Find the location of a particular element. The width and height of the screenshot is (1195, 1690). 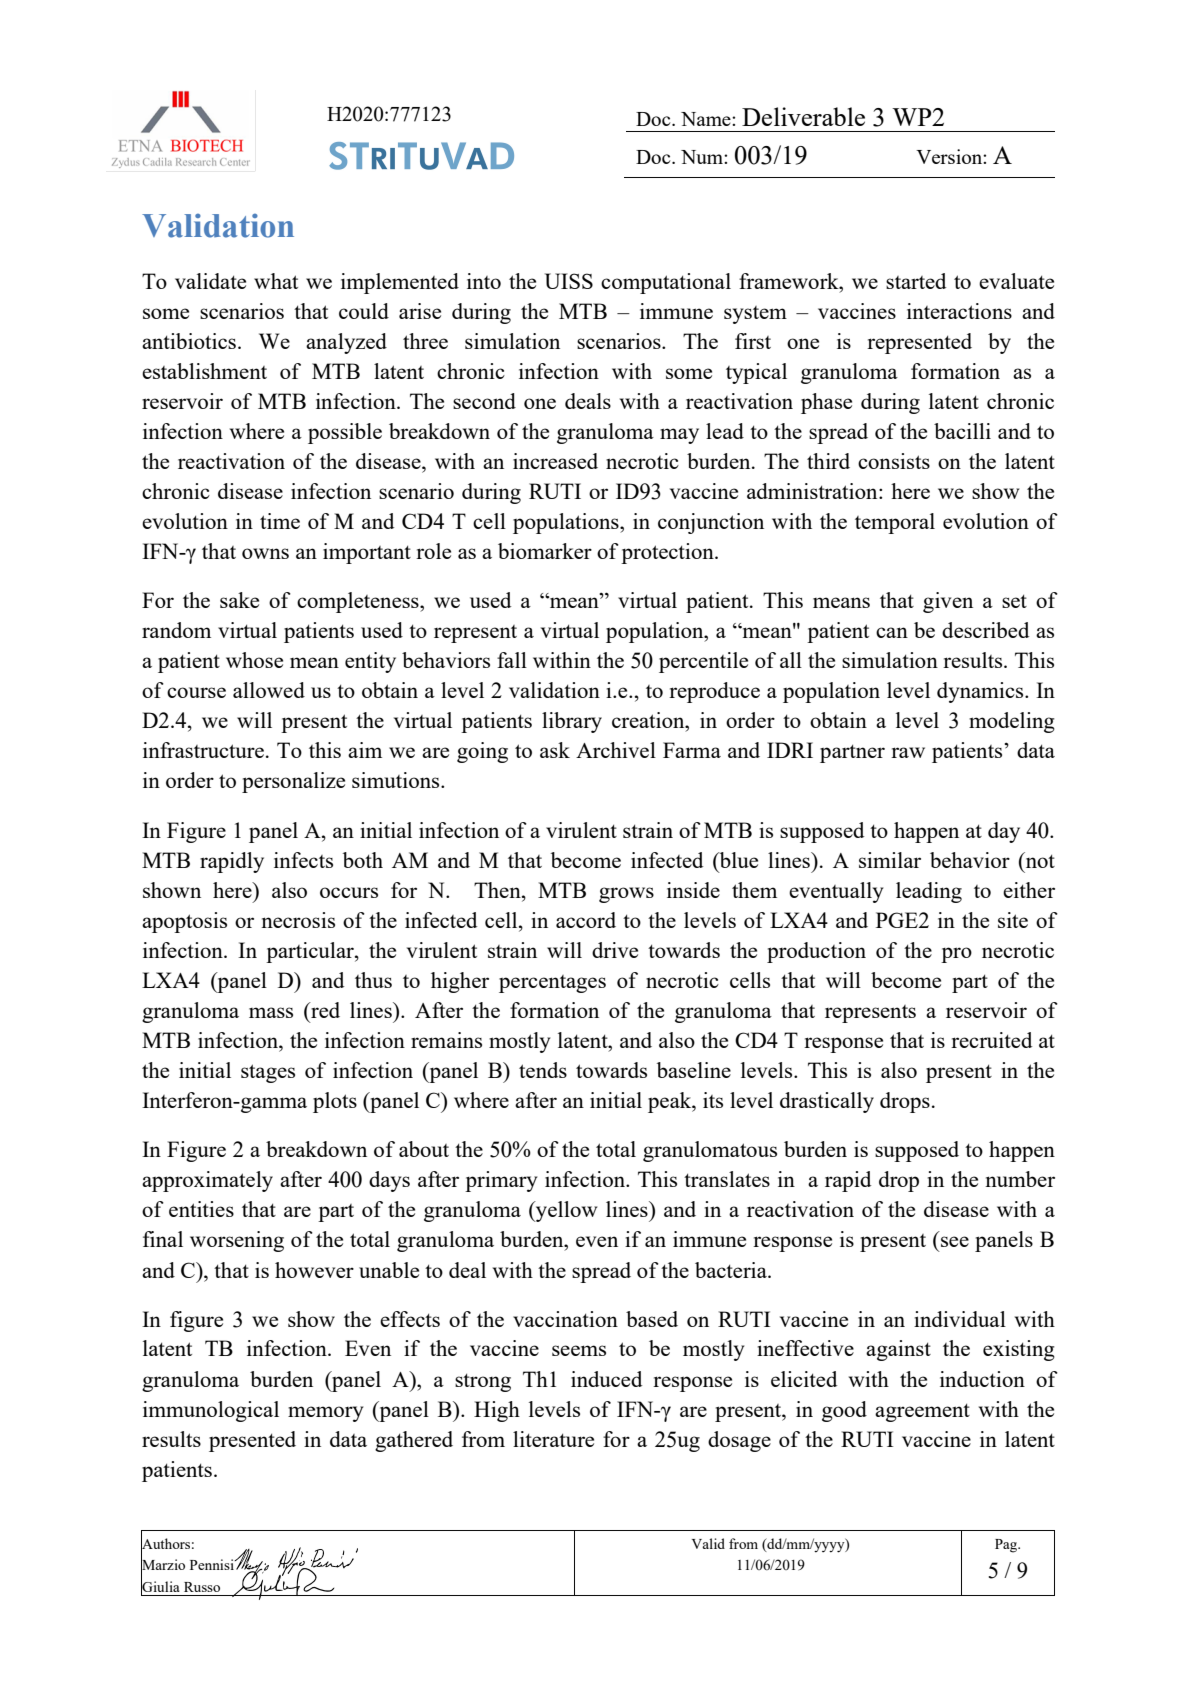

Russo is located at coordinates (202, 1587).
